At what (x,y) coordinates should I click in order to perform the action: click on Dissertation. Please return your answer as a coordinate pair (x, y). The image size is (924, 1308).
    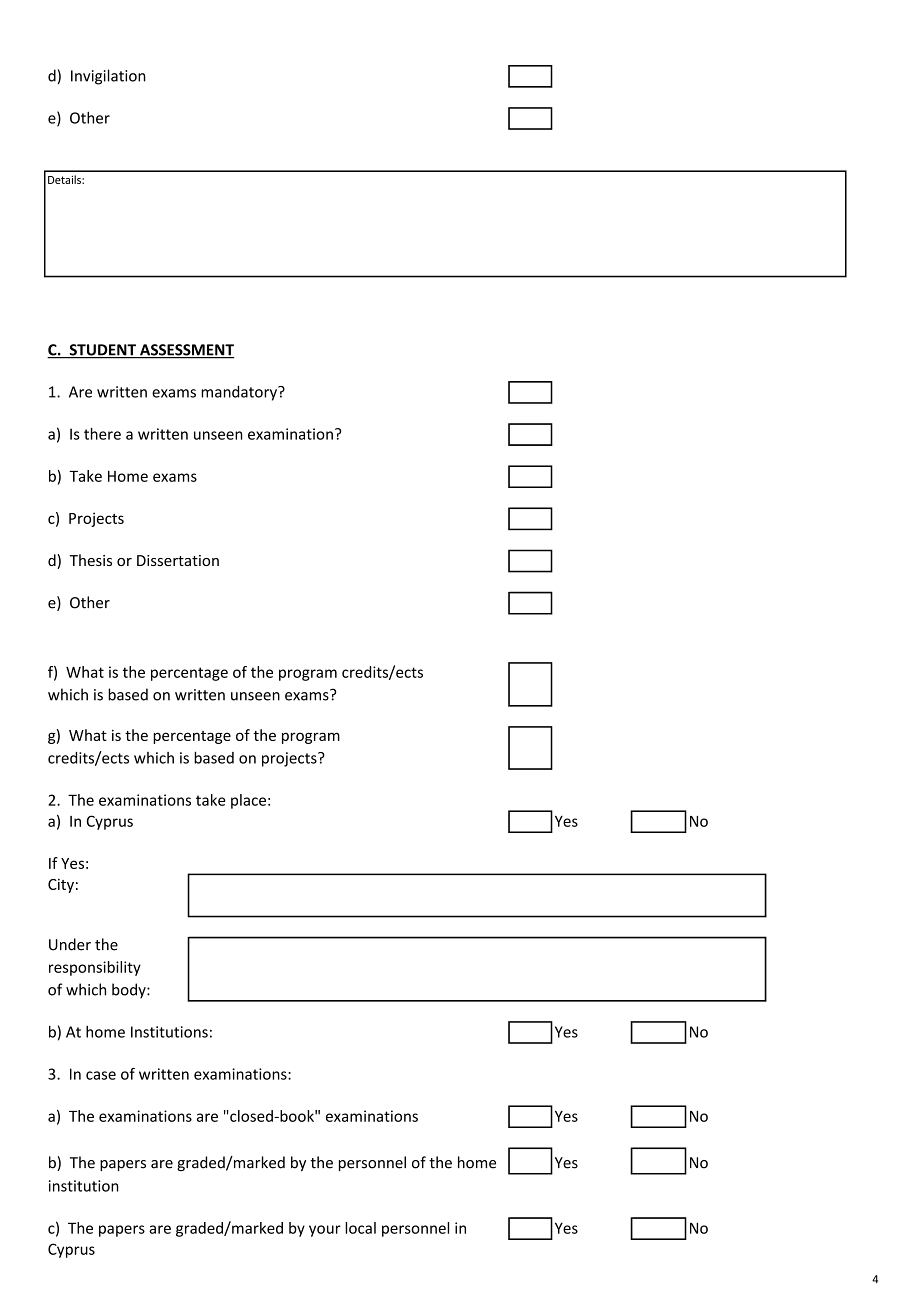
    Looking at the image, I should click on (178, 560).
